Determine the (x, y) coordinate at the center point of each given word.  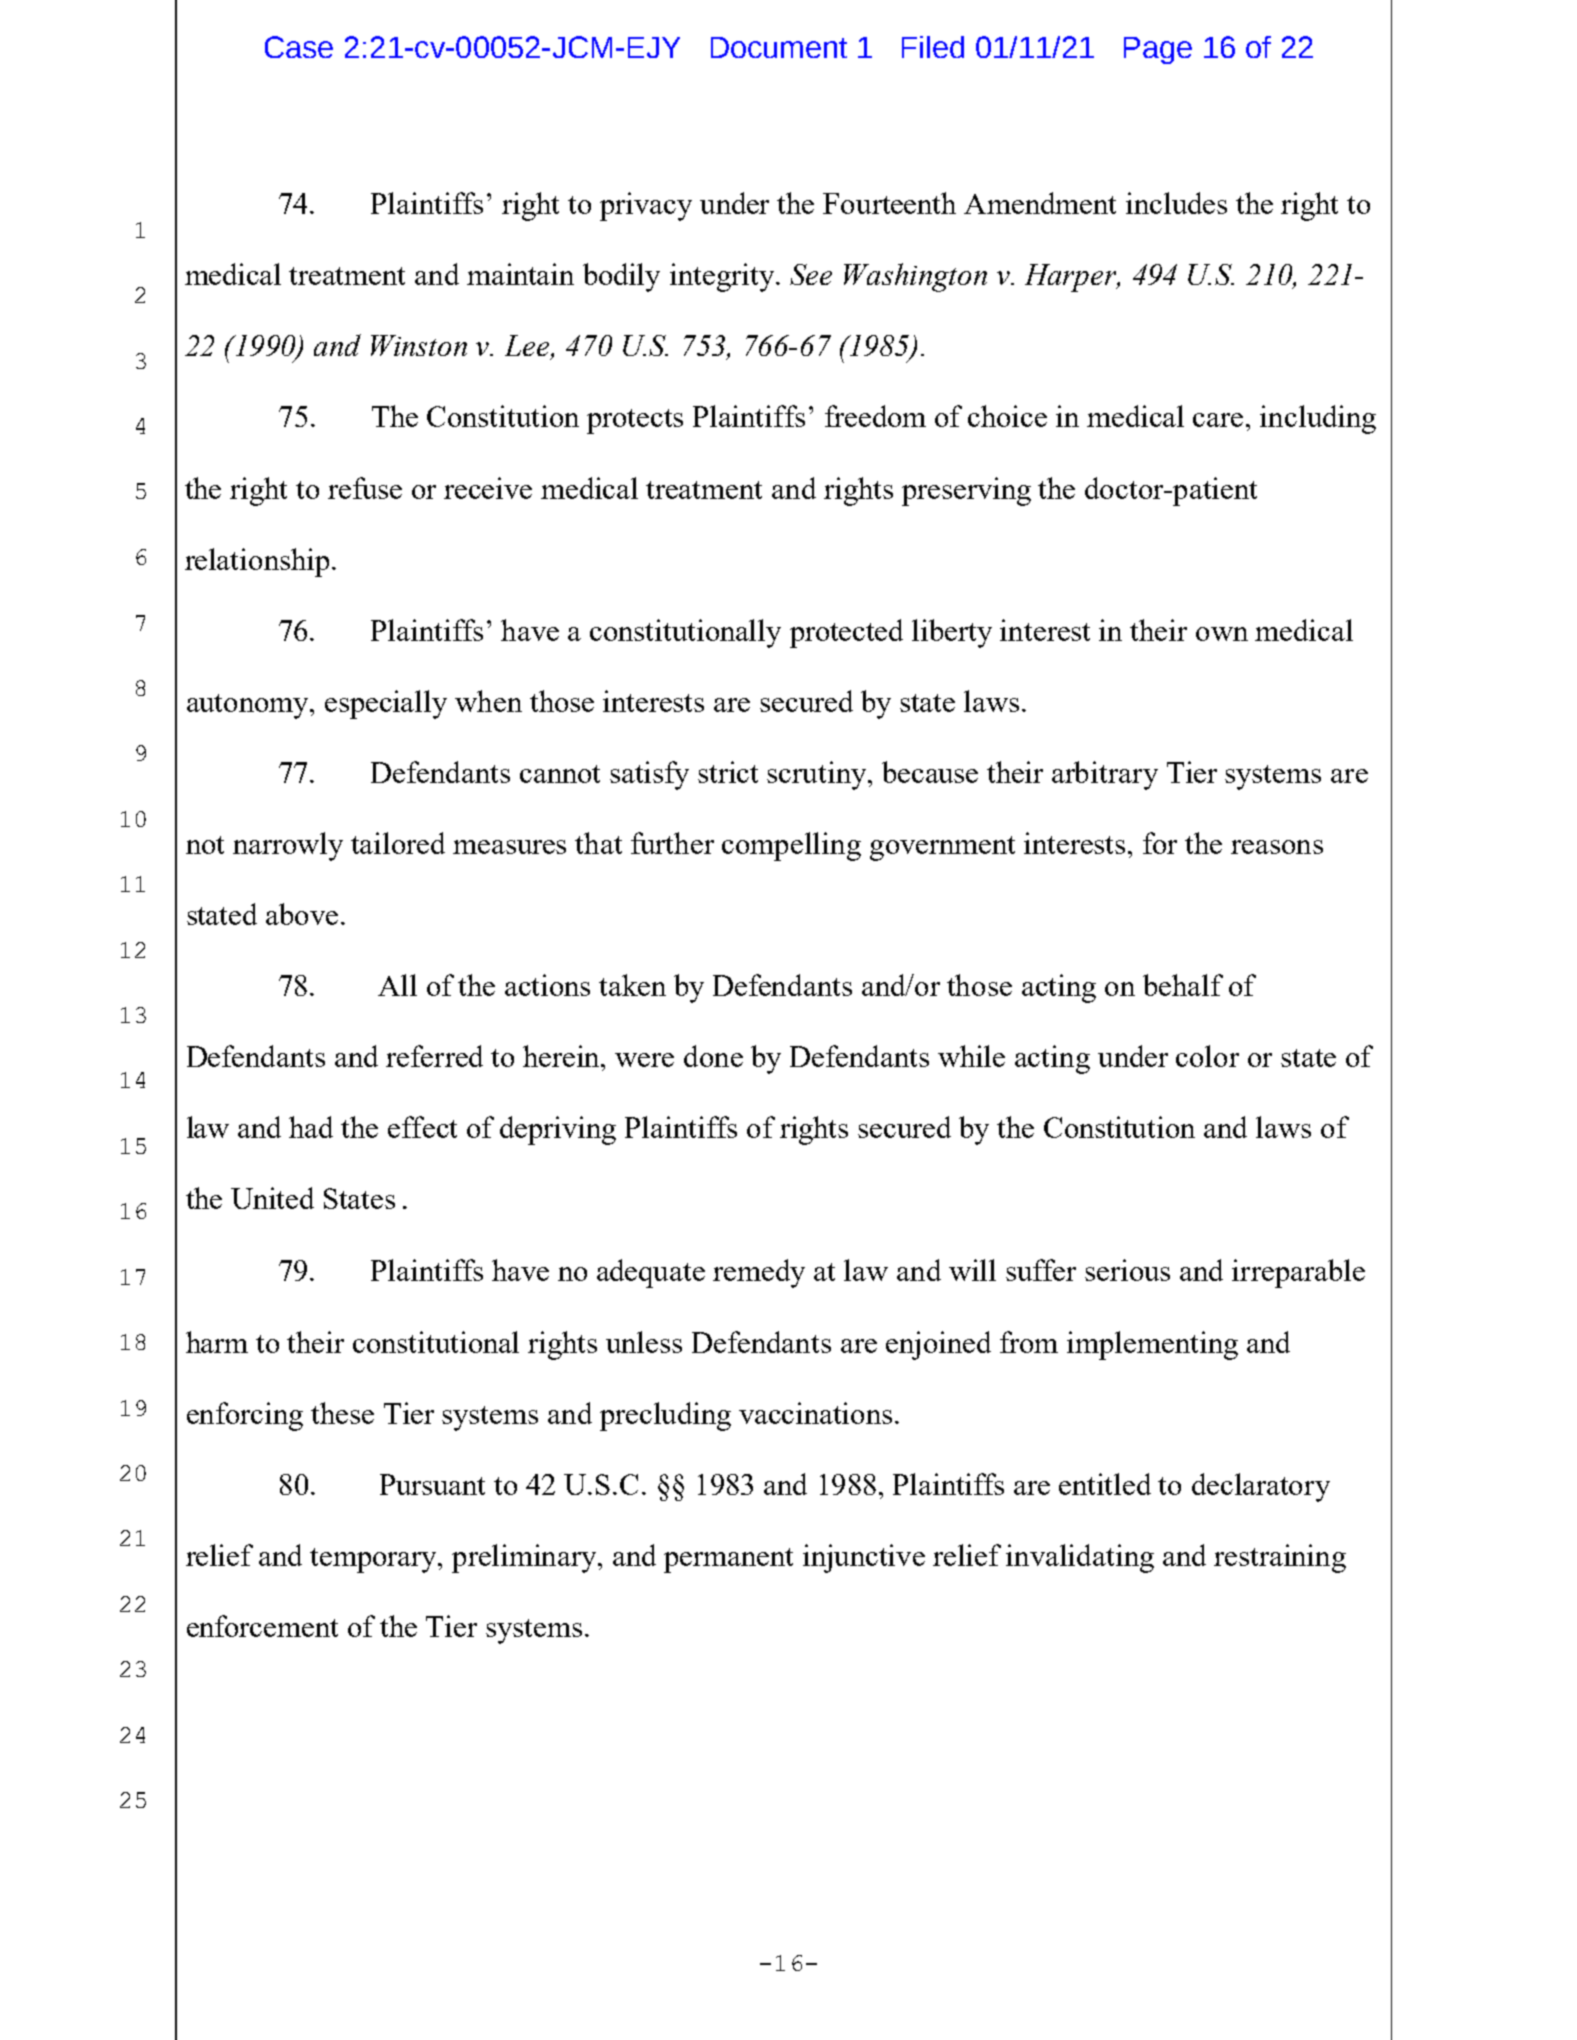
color (1207, 1056)
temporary (374, 1560)
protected (846, 633)
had (311, 1127)
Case (299, 47)
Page (1158, 50)
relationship (257, 562)
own (1222, 634)
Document (779, 47)
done (713, 1056)
